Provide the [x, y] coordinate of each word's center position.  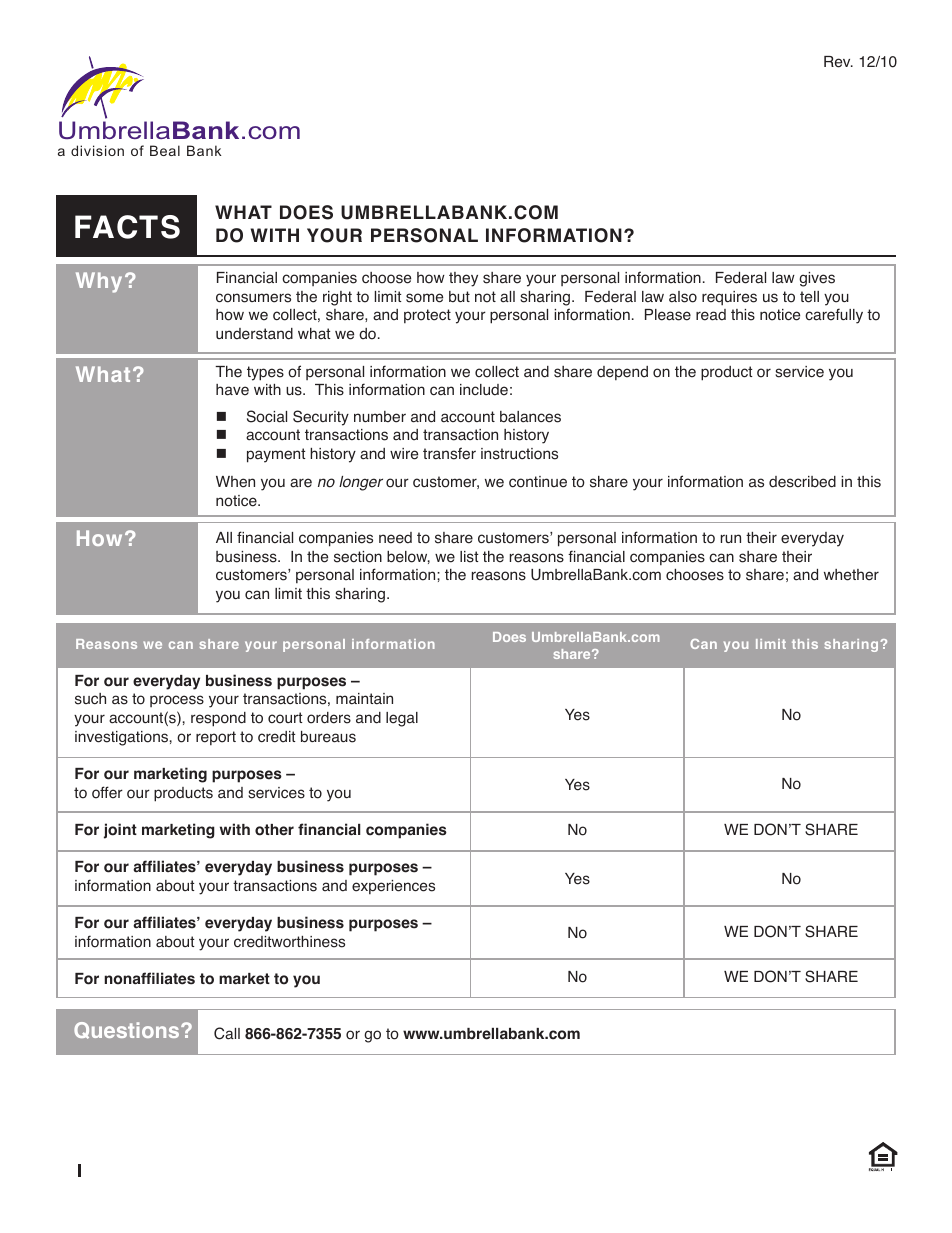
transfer [449, 453]
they [463, 279]
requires [729, 298]
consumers [253, 298]
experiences [393, 887]
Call [227, 1033]
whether [851, 575]
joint [120, 831]
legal [402, 719]
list [469, 557]
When [235, 482]
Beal [165, 150]
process [177, 701]
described [802, 482]
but [459, 297]
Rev [838, 62]
